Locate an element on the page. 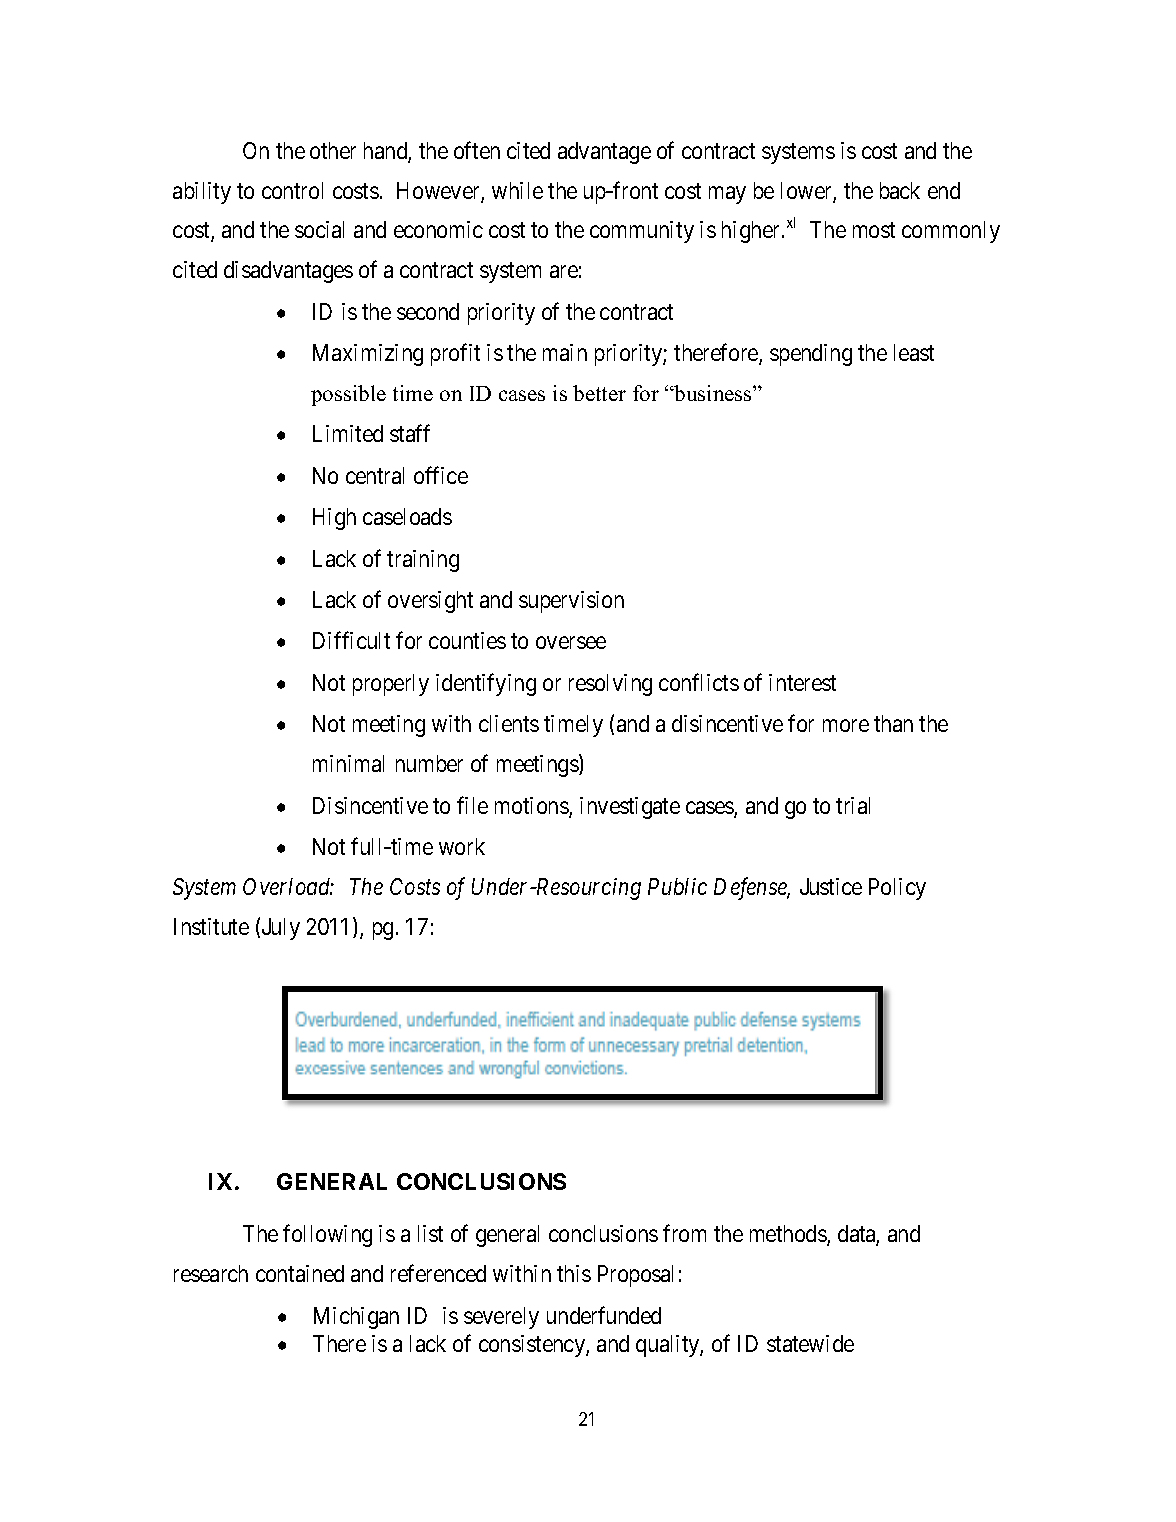 This page has height=1522, width=1176. Justice is located at coordinates (831, 886).
